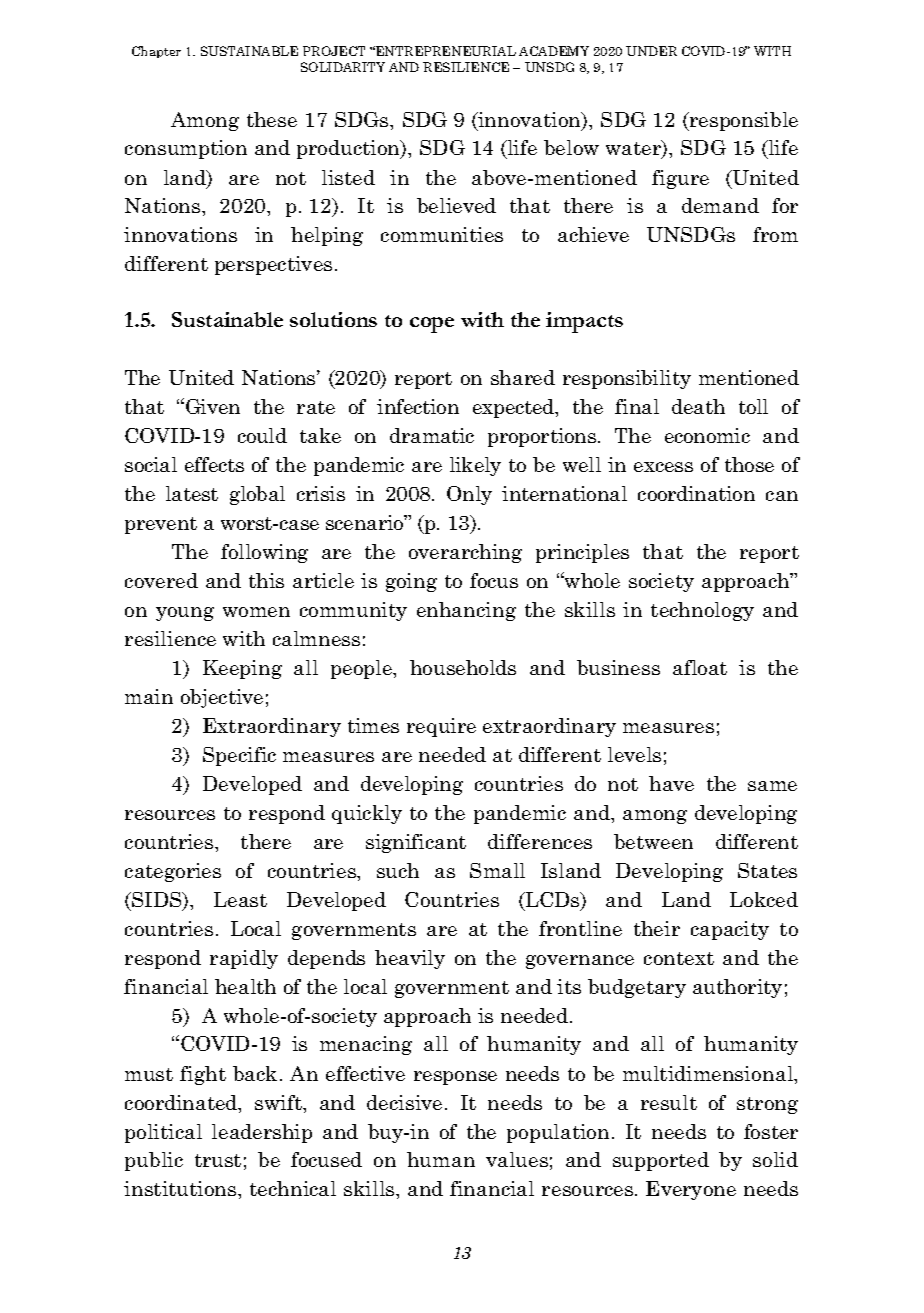  I want to click on ACADEMY, so click(554, 51).
